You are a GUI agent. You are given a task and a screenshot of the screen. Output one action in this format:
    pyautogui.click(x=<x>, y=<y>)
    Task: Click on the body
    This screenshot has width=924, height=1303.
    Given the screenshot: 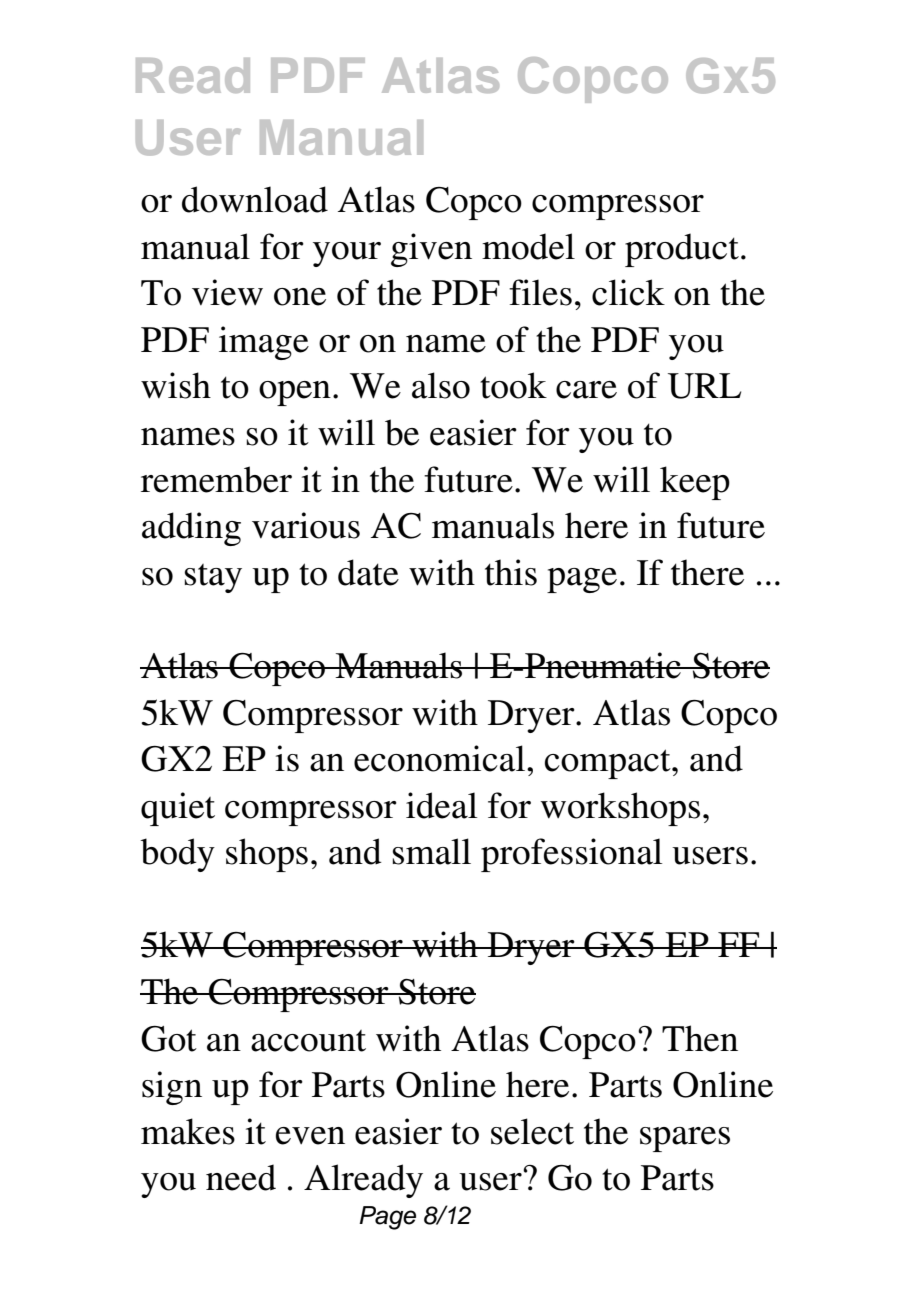 What is the action you would take?
    pyautogui.click(x=177, y=855)
